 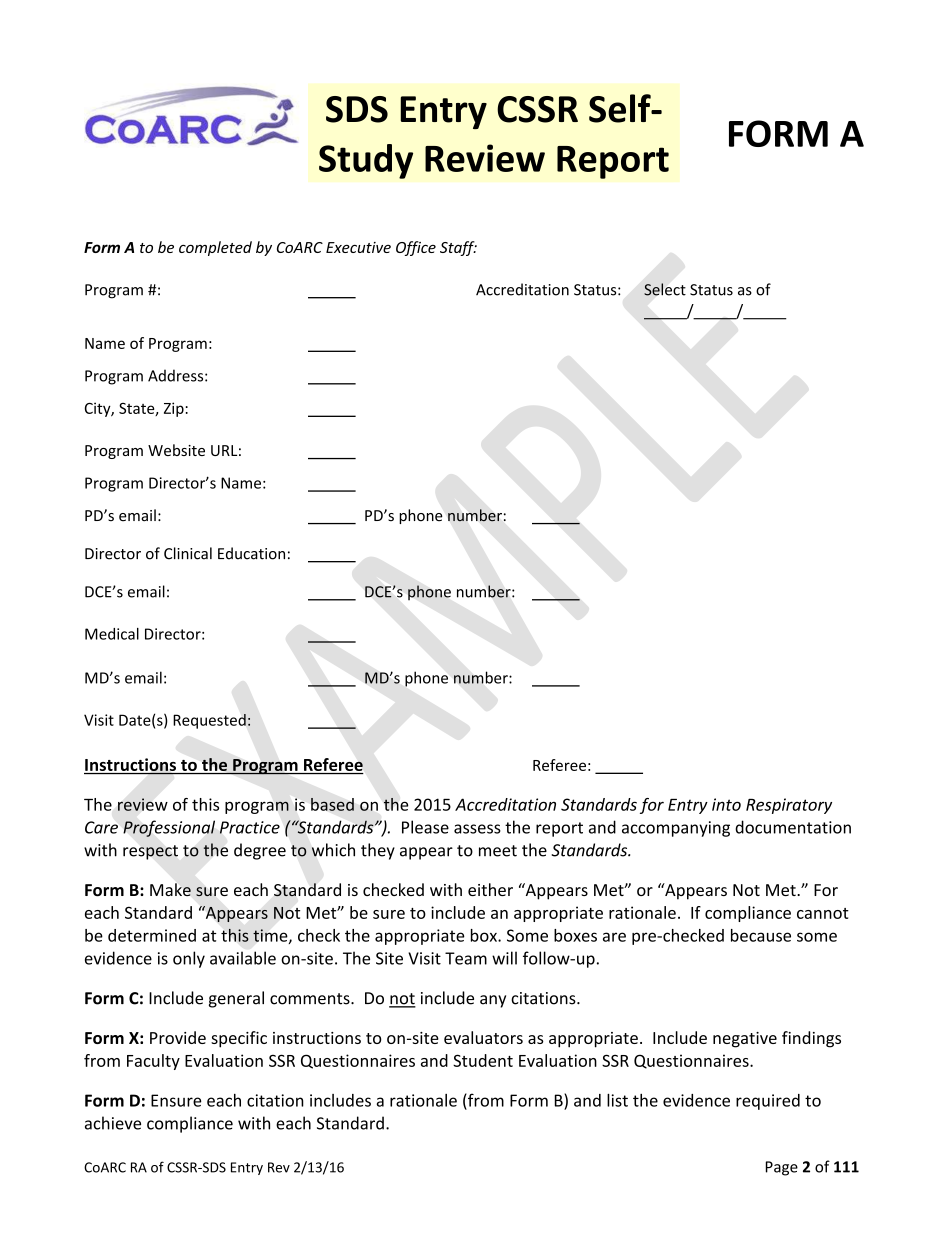 I want to click on Staff, so click(x=458, y=248).
